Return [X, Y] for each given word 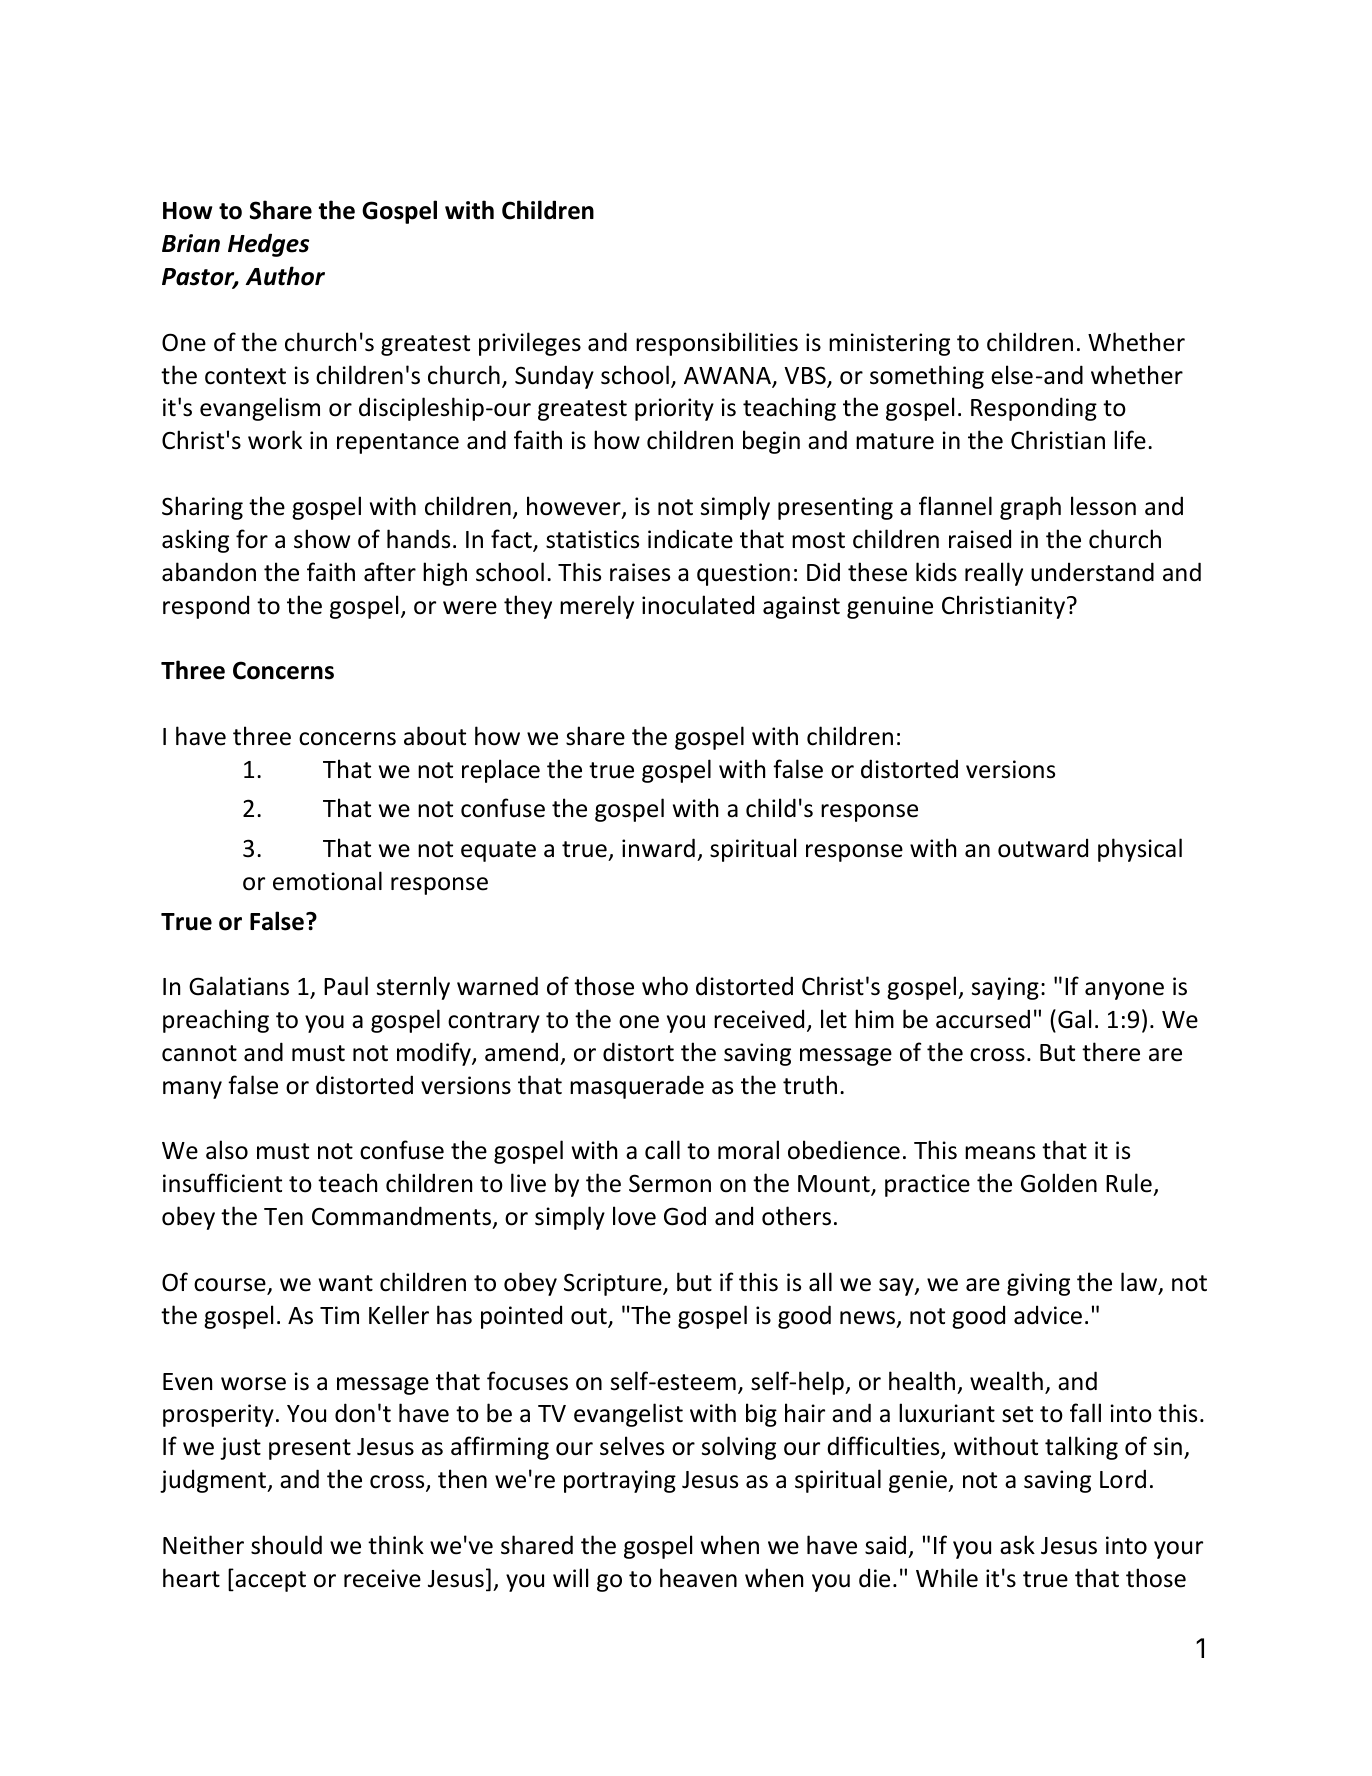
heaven [698, 1578]
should [286, 1545]
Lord [1123, 1479]
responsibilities [717, 344]
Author [285, 276]
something [927, 377]
